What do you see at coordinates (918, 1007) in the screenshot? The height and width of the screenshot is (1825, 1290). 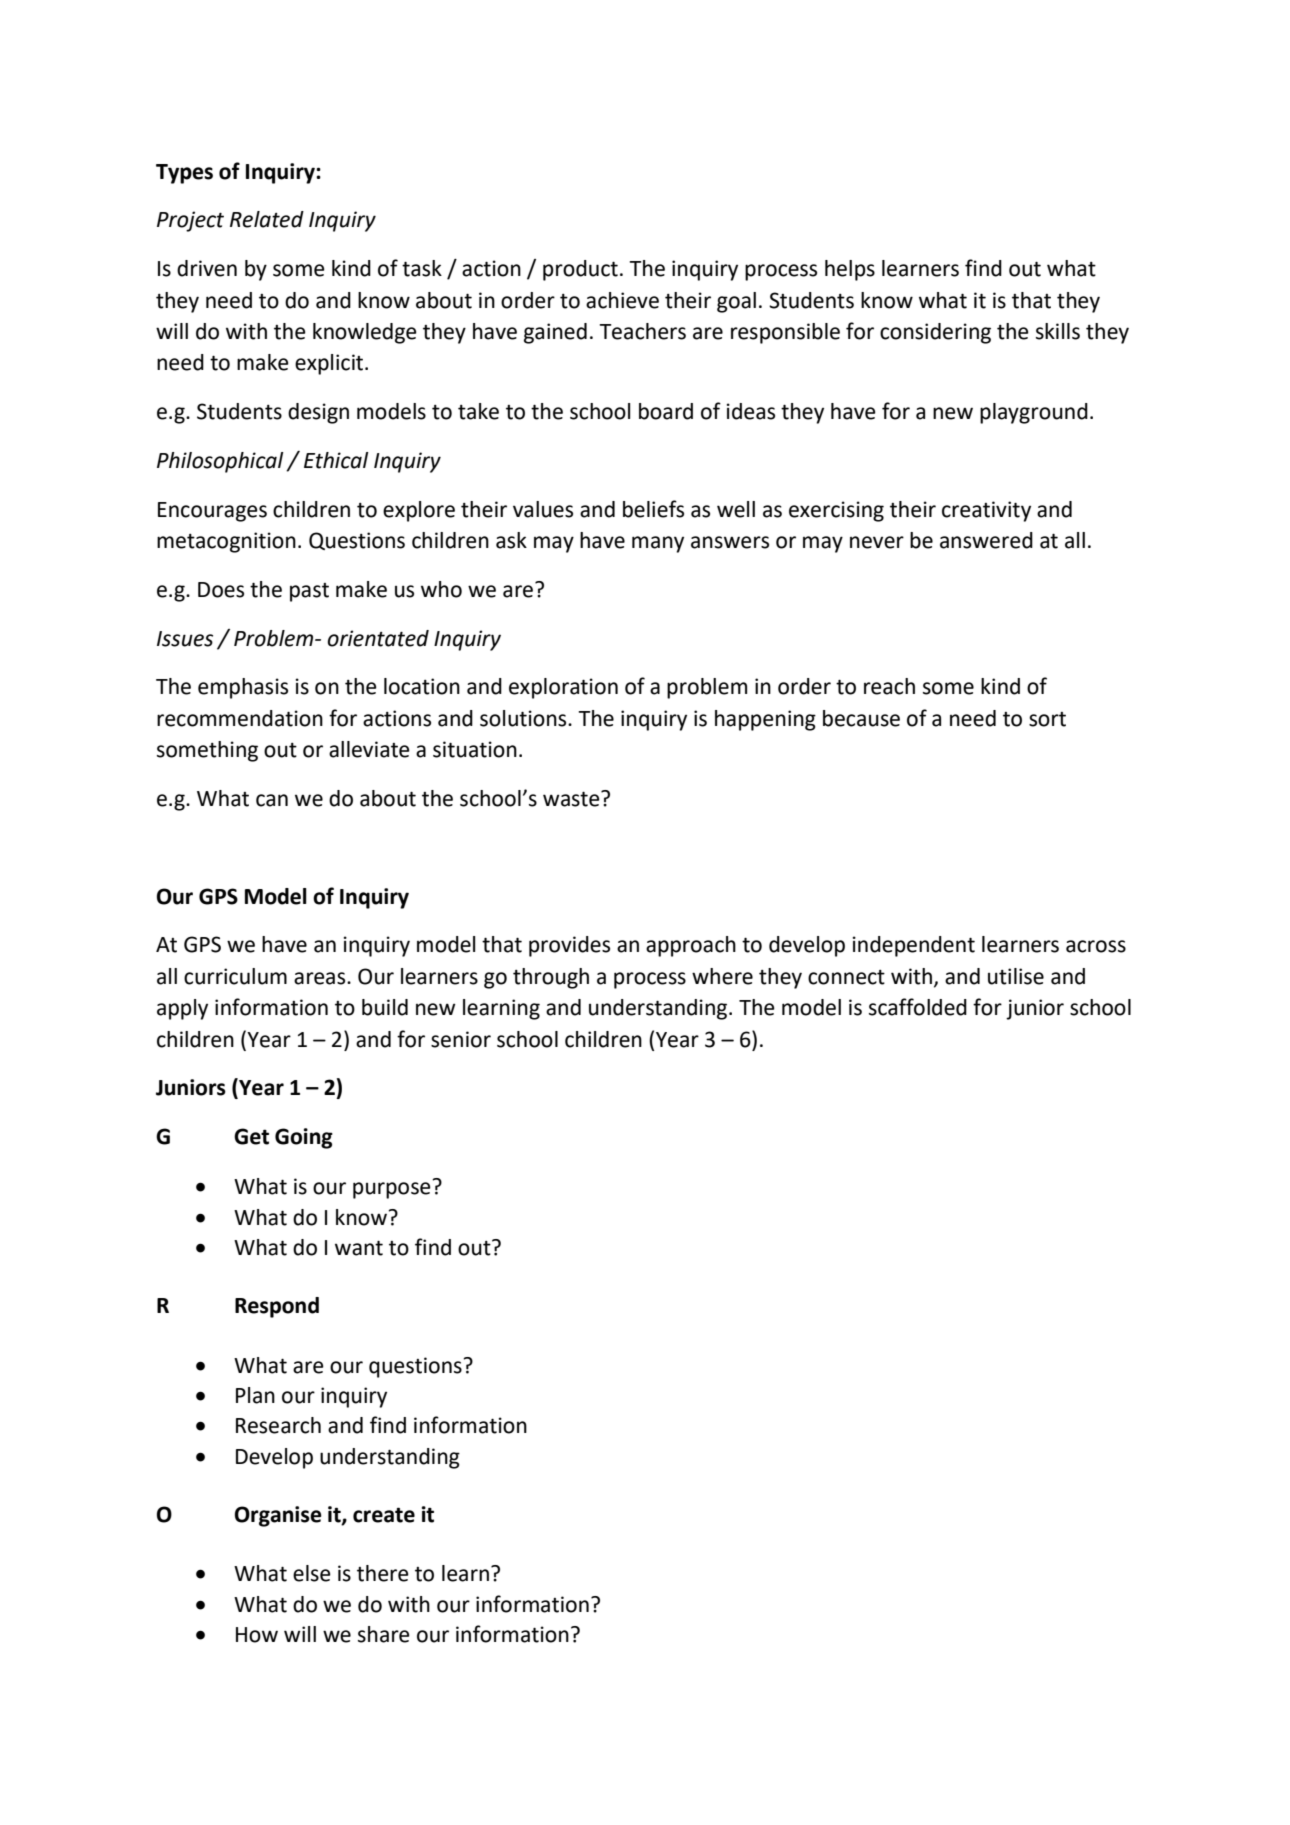 I see `scaffolded` at bounding box center [918, 1007].
